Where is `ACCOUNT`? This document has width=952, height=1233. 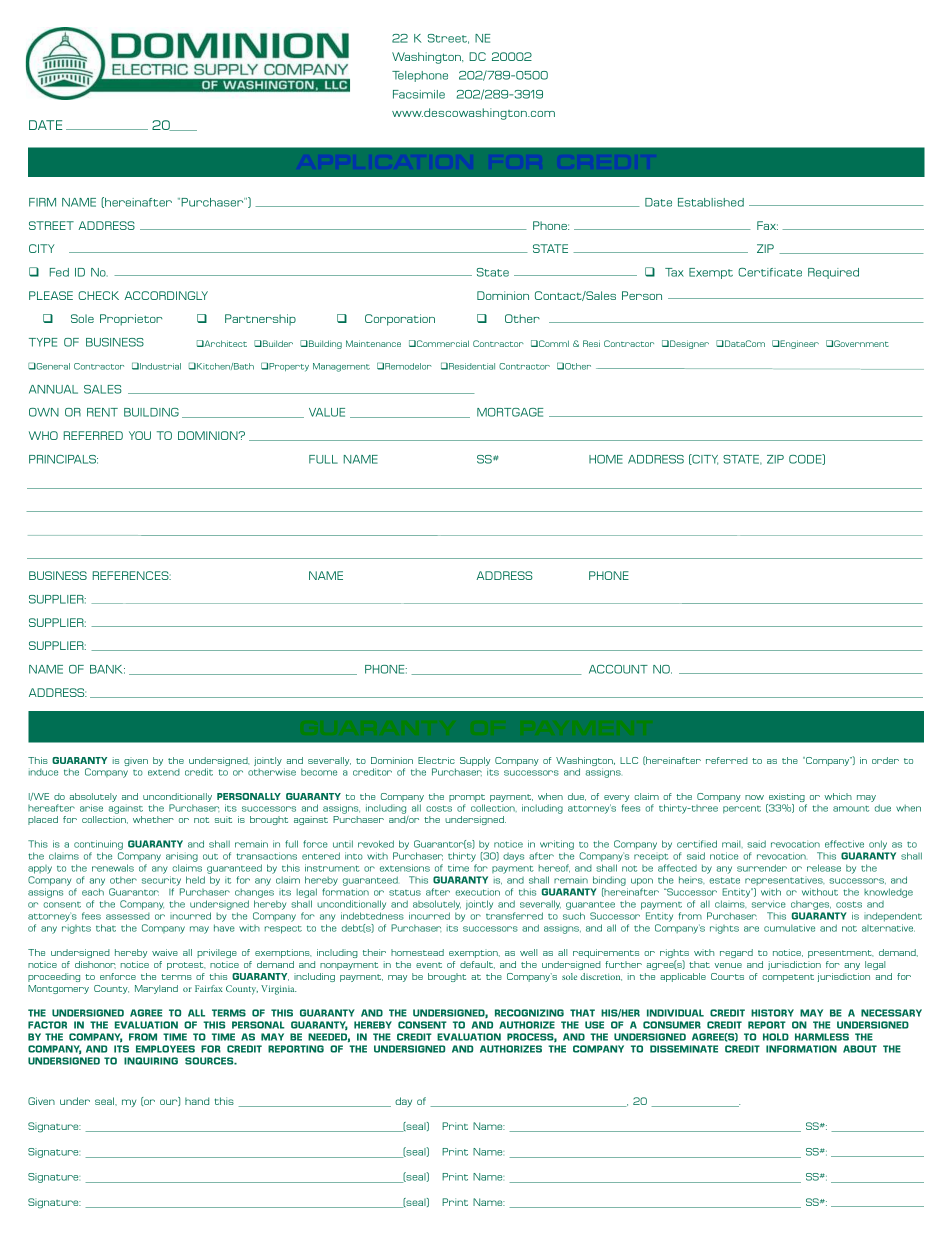
ACCOUNT is located at coordinates (618, 669).
